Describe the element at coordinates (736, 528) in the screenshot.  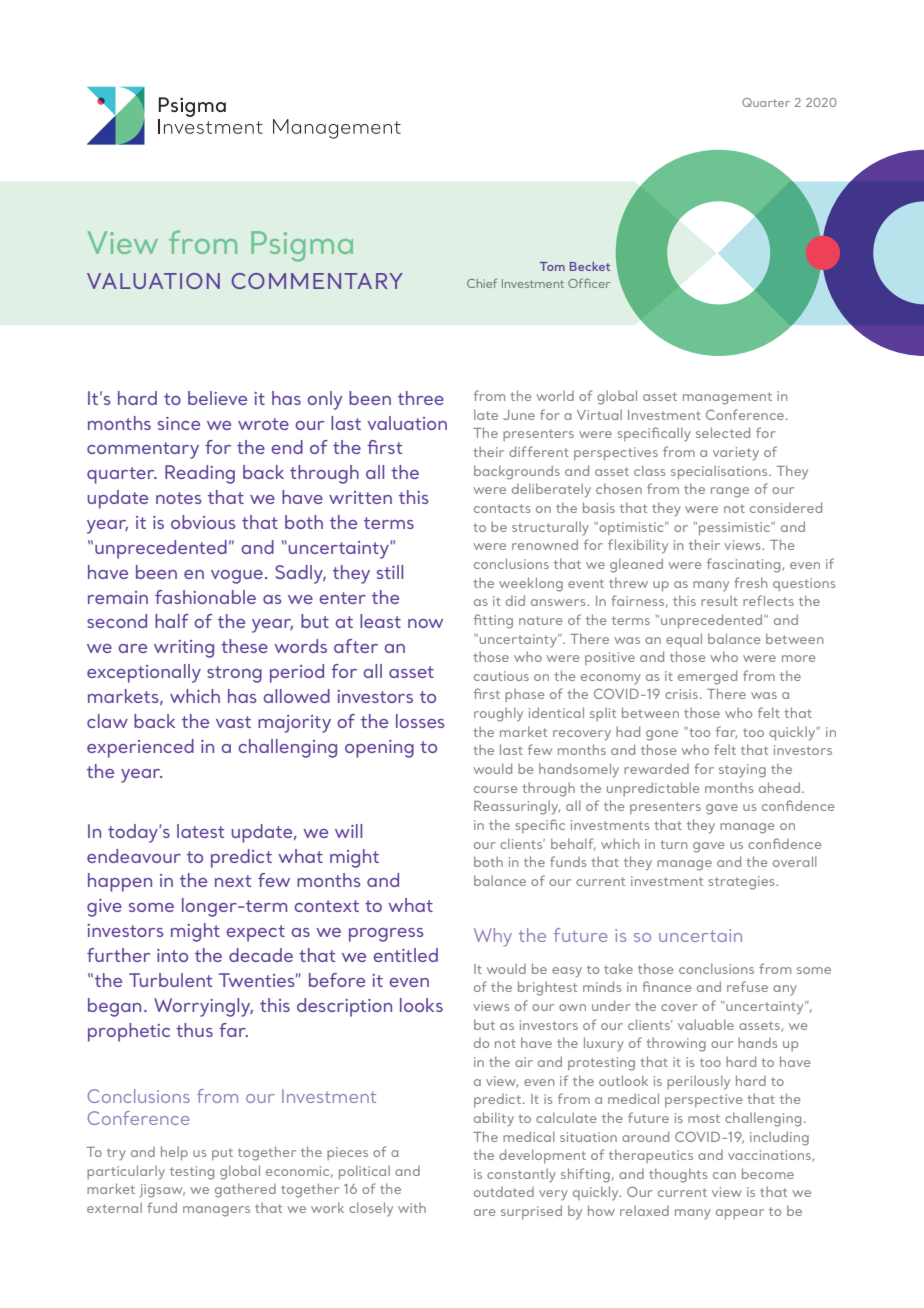
I see `pessimistic` at that location.
